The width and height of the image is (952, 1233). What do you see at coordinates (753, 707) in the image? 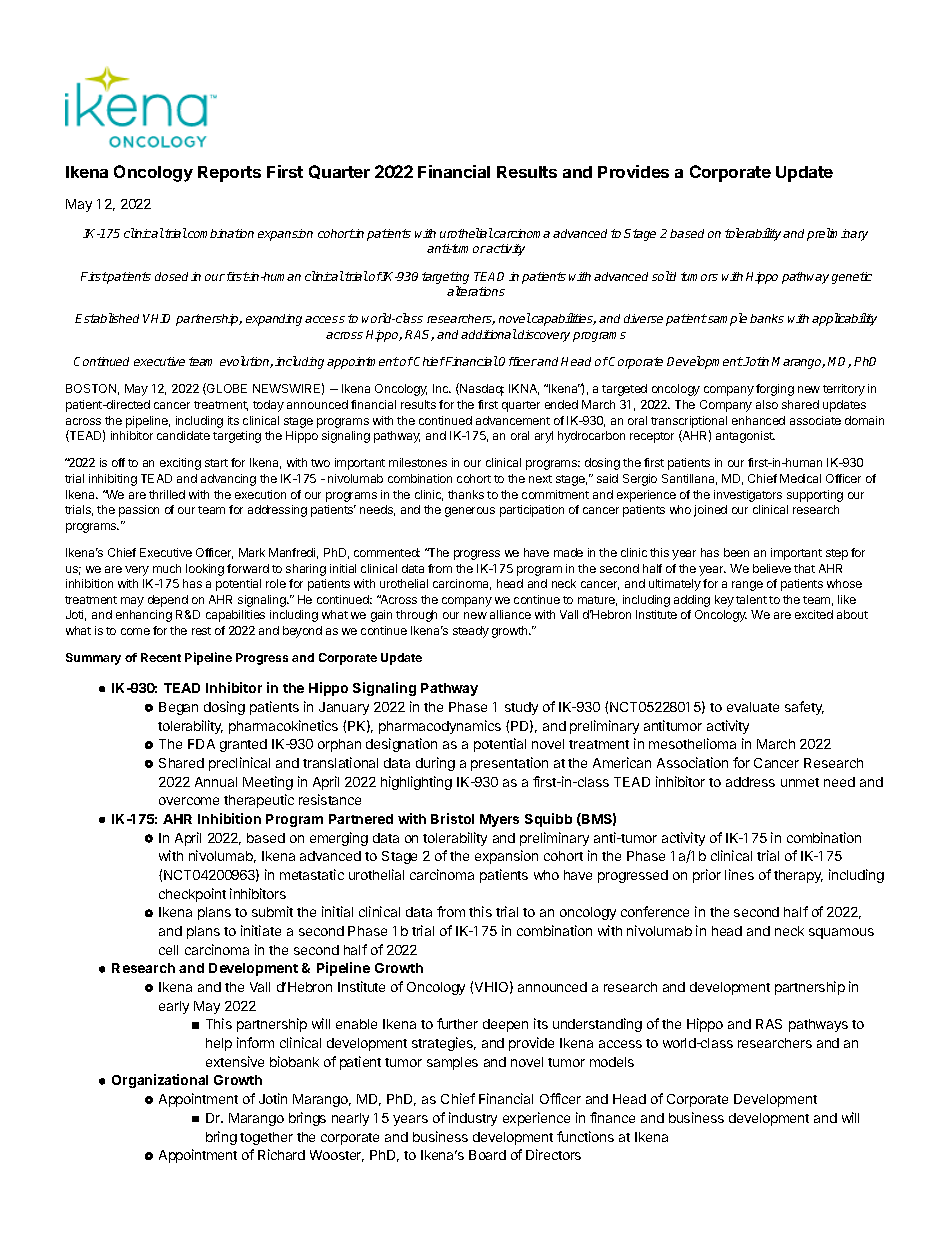
I see `evaluate` at bounding box center [753, 707].
